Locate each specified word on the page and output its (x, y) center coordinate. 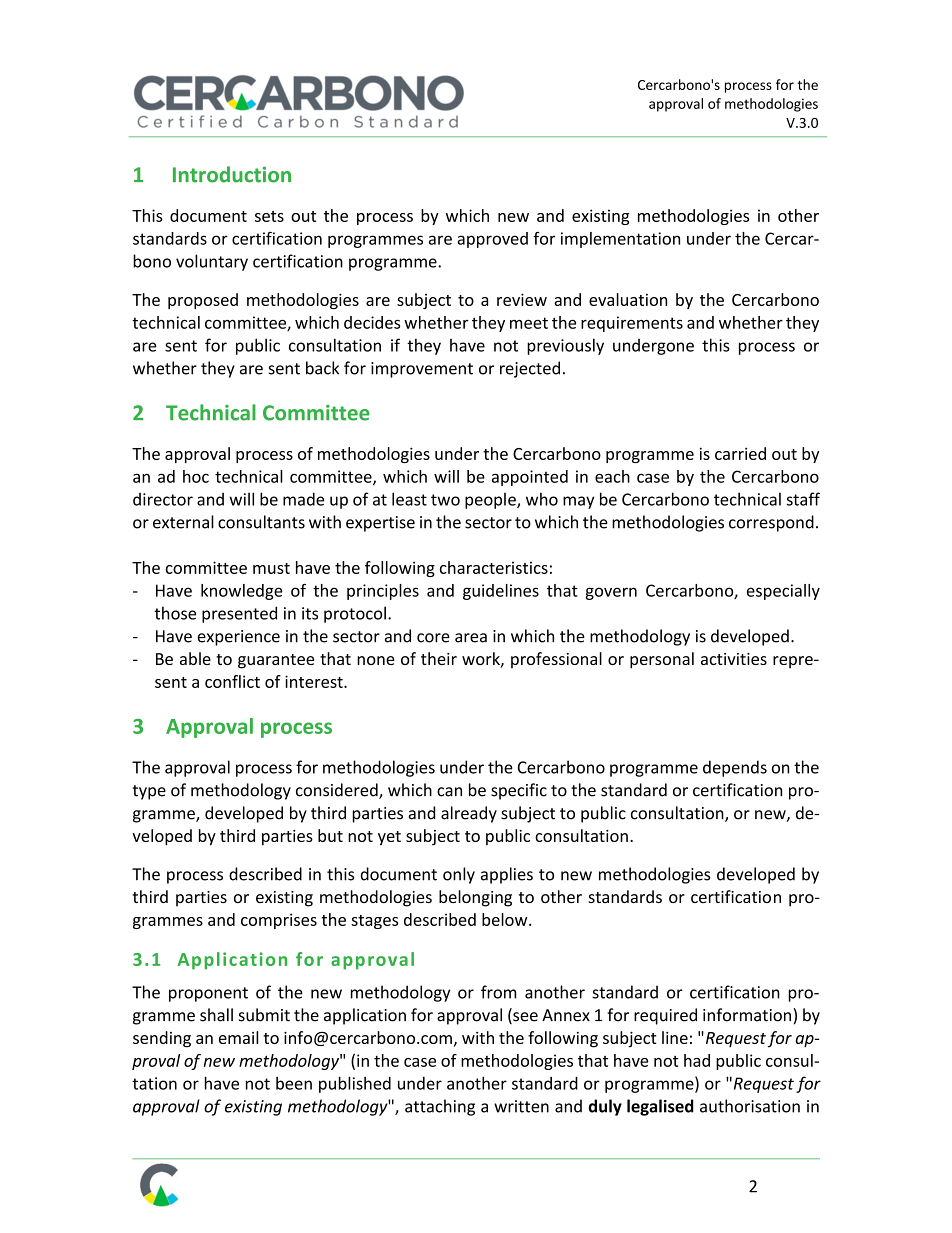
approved (492, 240)
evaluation (628, 299)
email (238, 1037)
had (697, 1060)
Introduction (232, 174)
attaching (440, 1107)
